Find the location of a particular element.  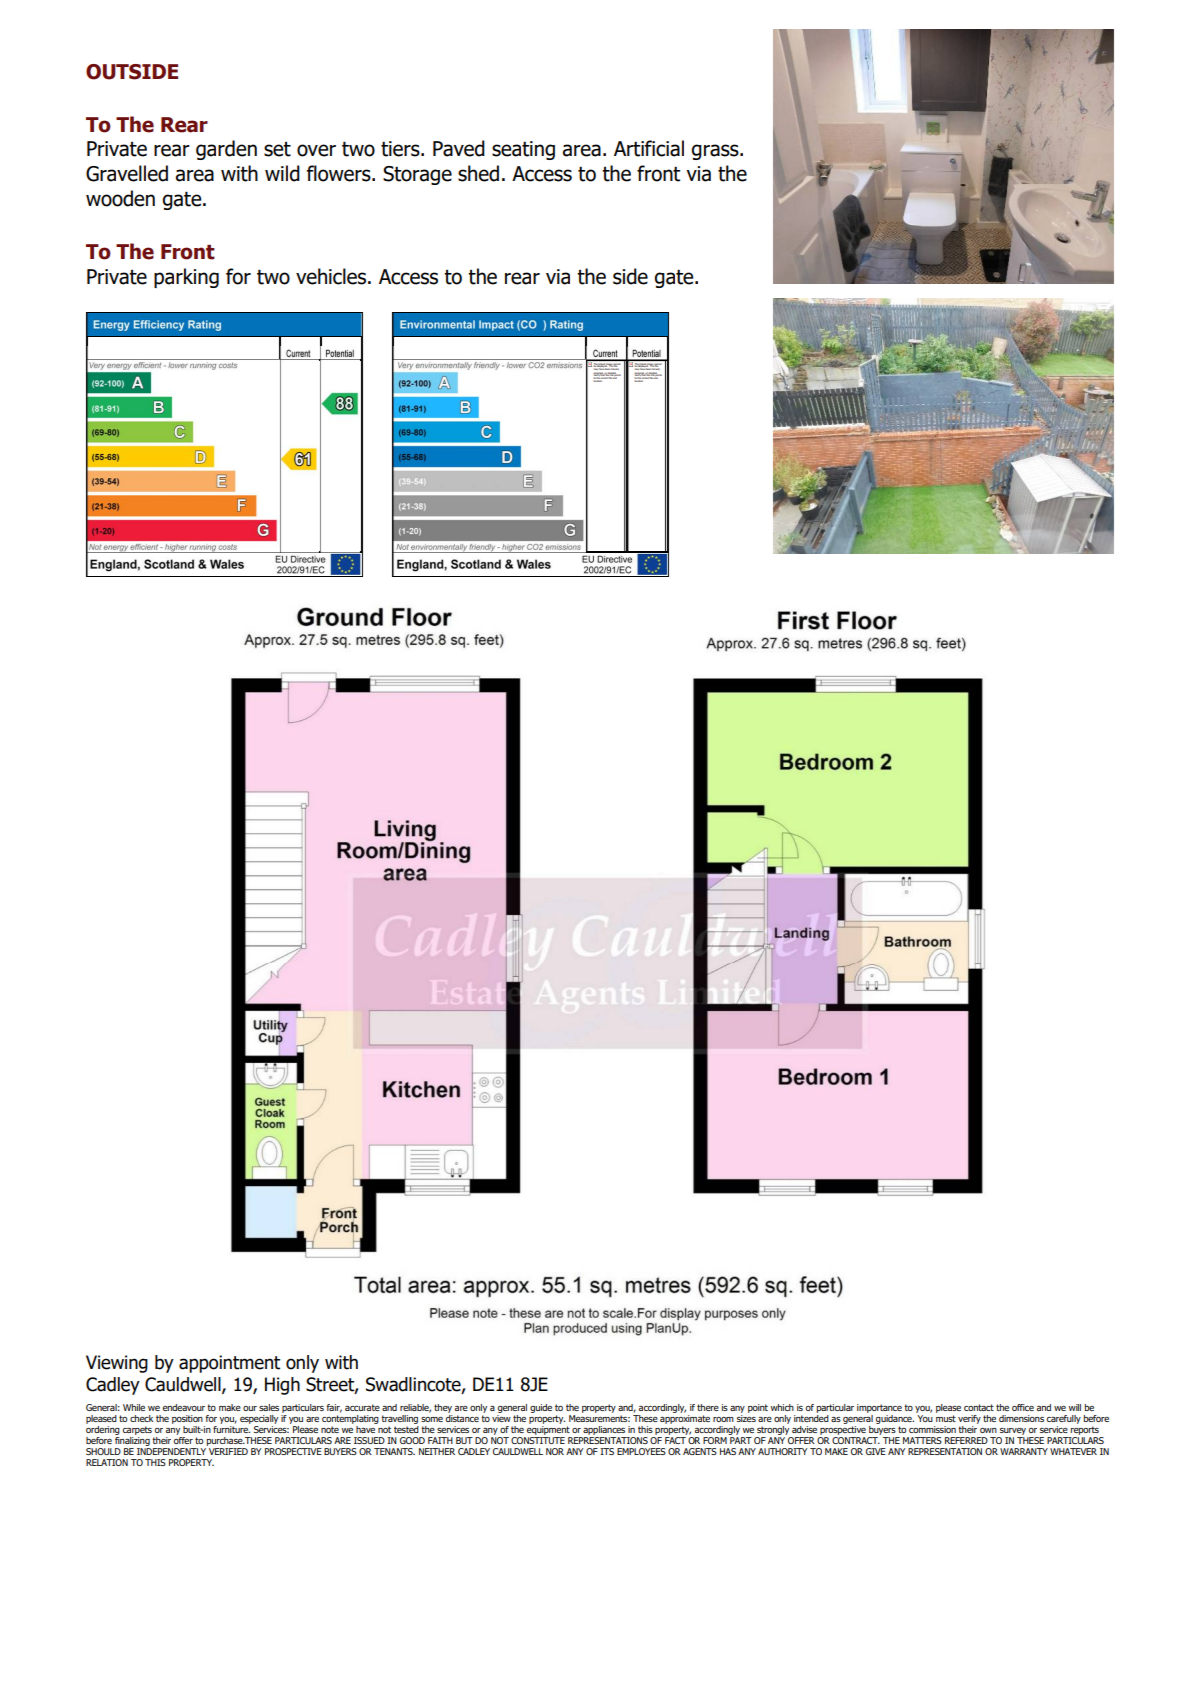

garden is located at coordinates (226, 150).
